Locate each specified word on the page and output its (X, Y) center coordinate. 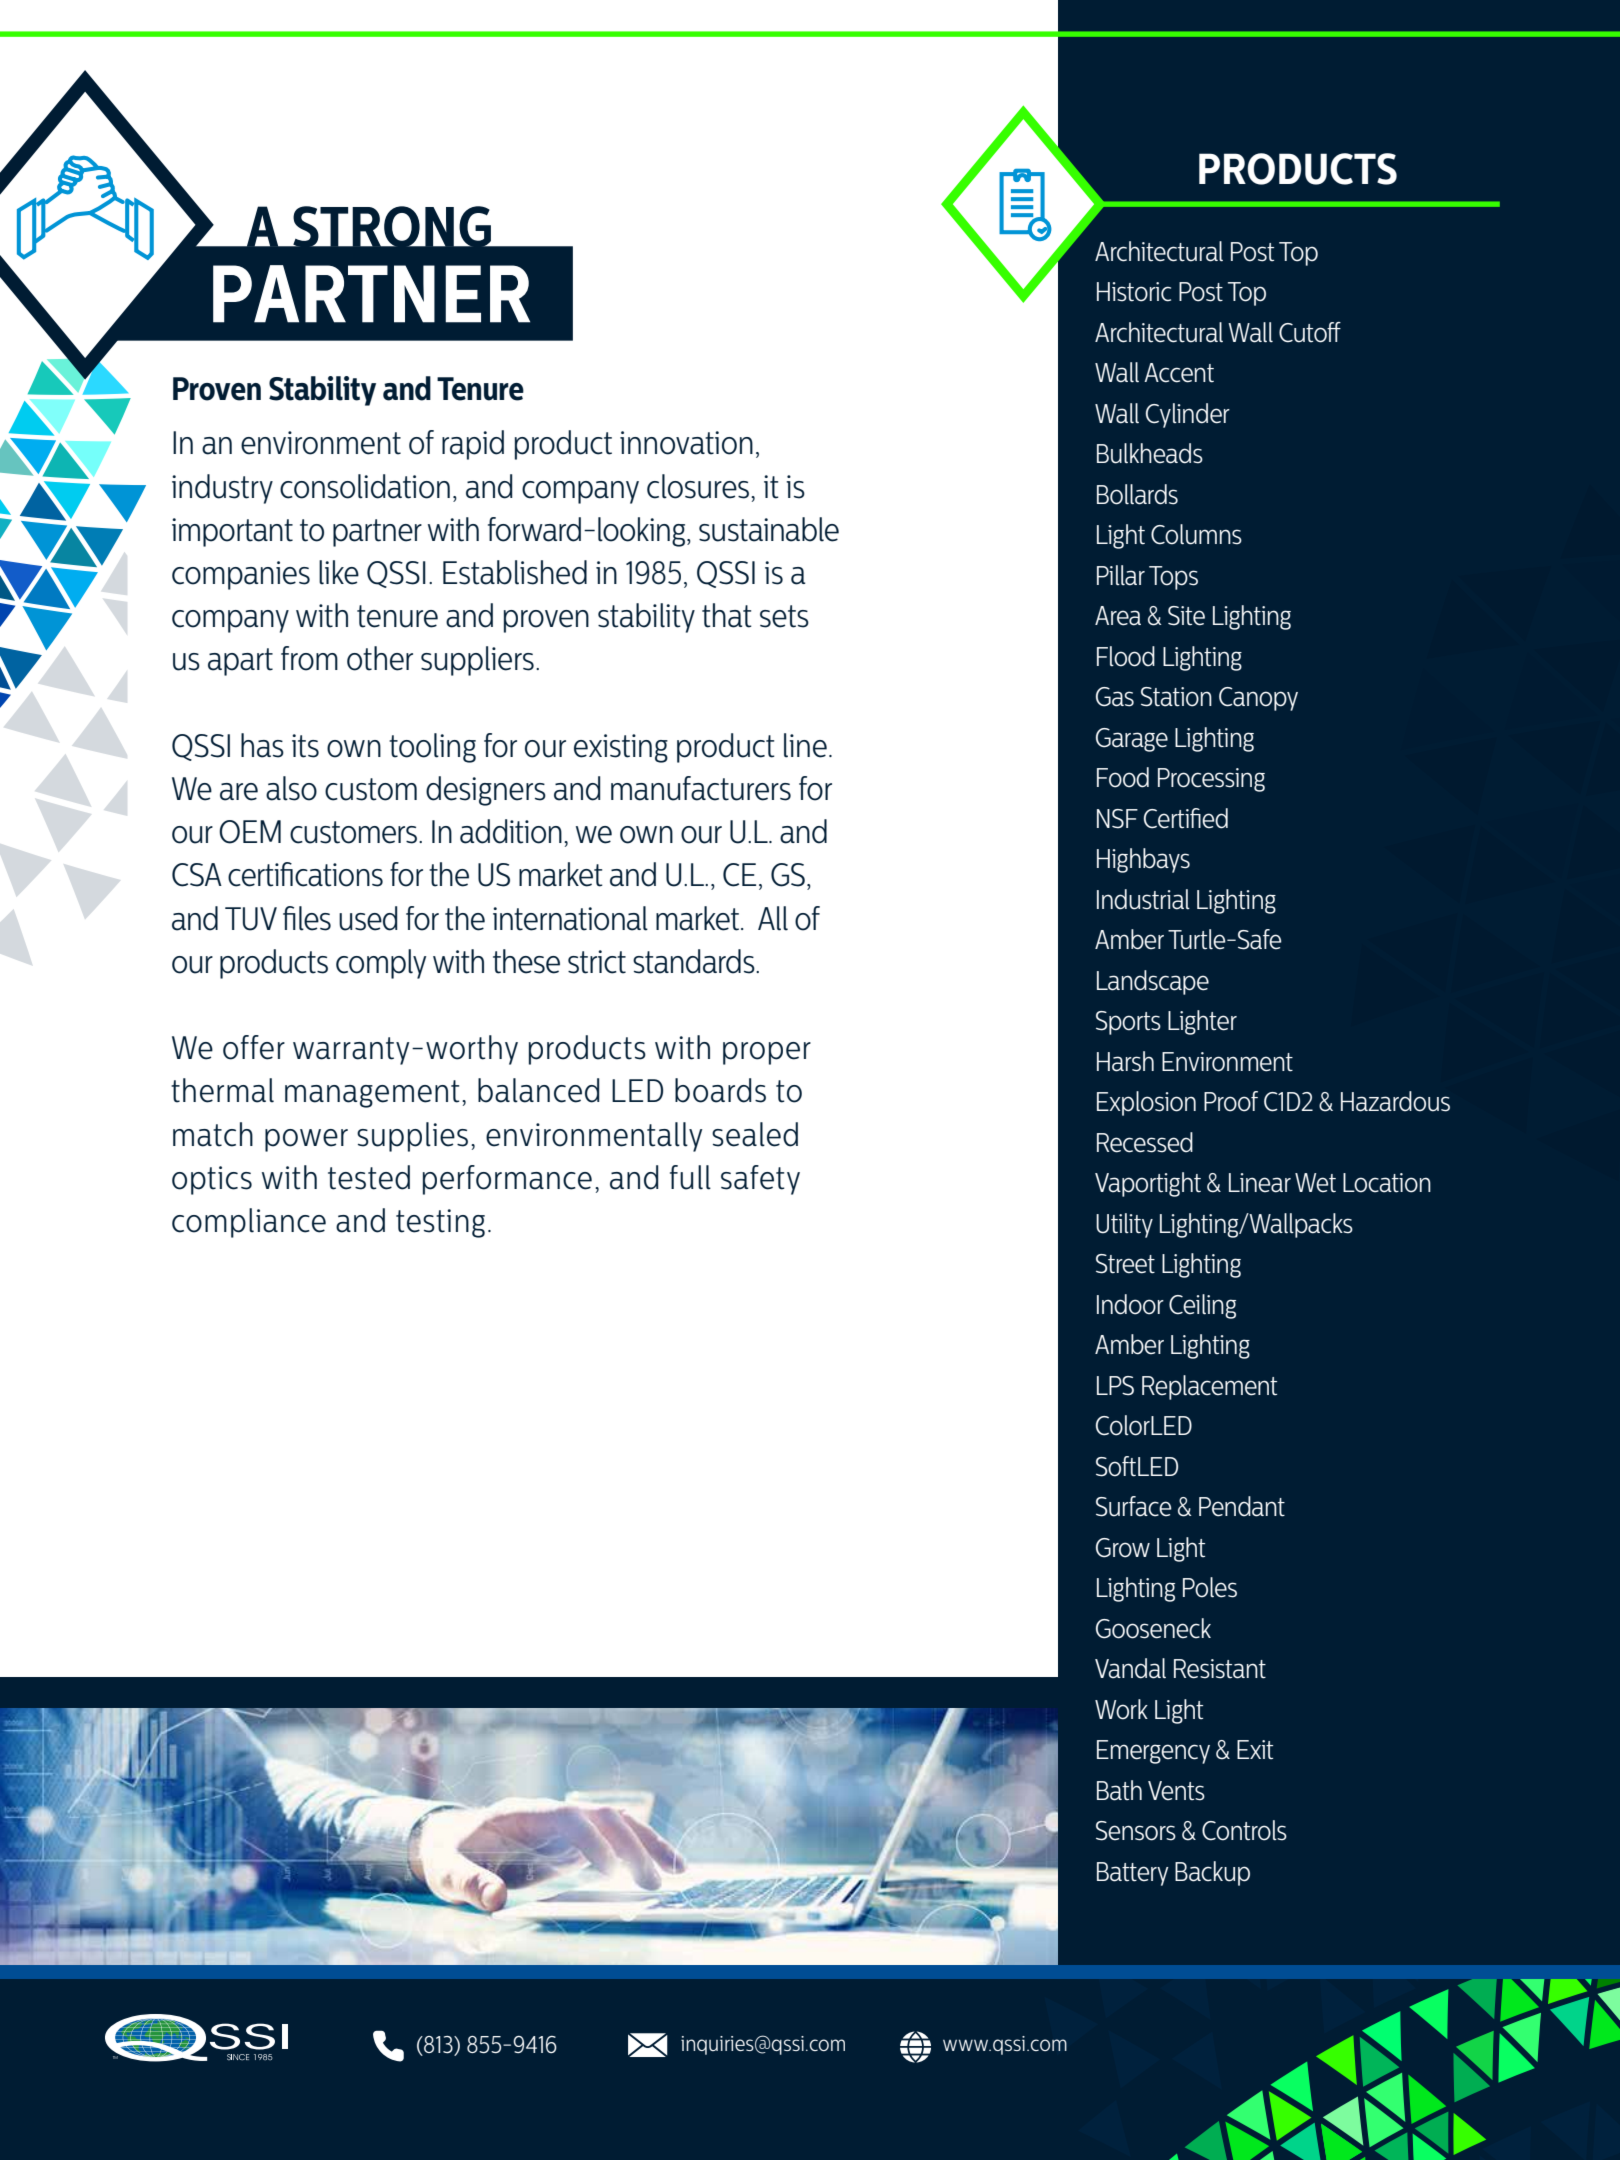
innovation (686, 443)
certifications (305, 874)
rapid (473, 445)
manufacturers (701, 788)
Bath (1119, 1790)
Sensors (1136, 1831)
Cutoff (1310, 332)
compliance (249, 1223)
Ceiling (1202, 1306)
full (690, 1177)
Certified (1186, 818)
